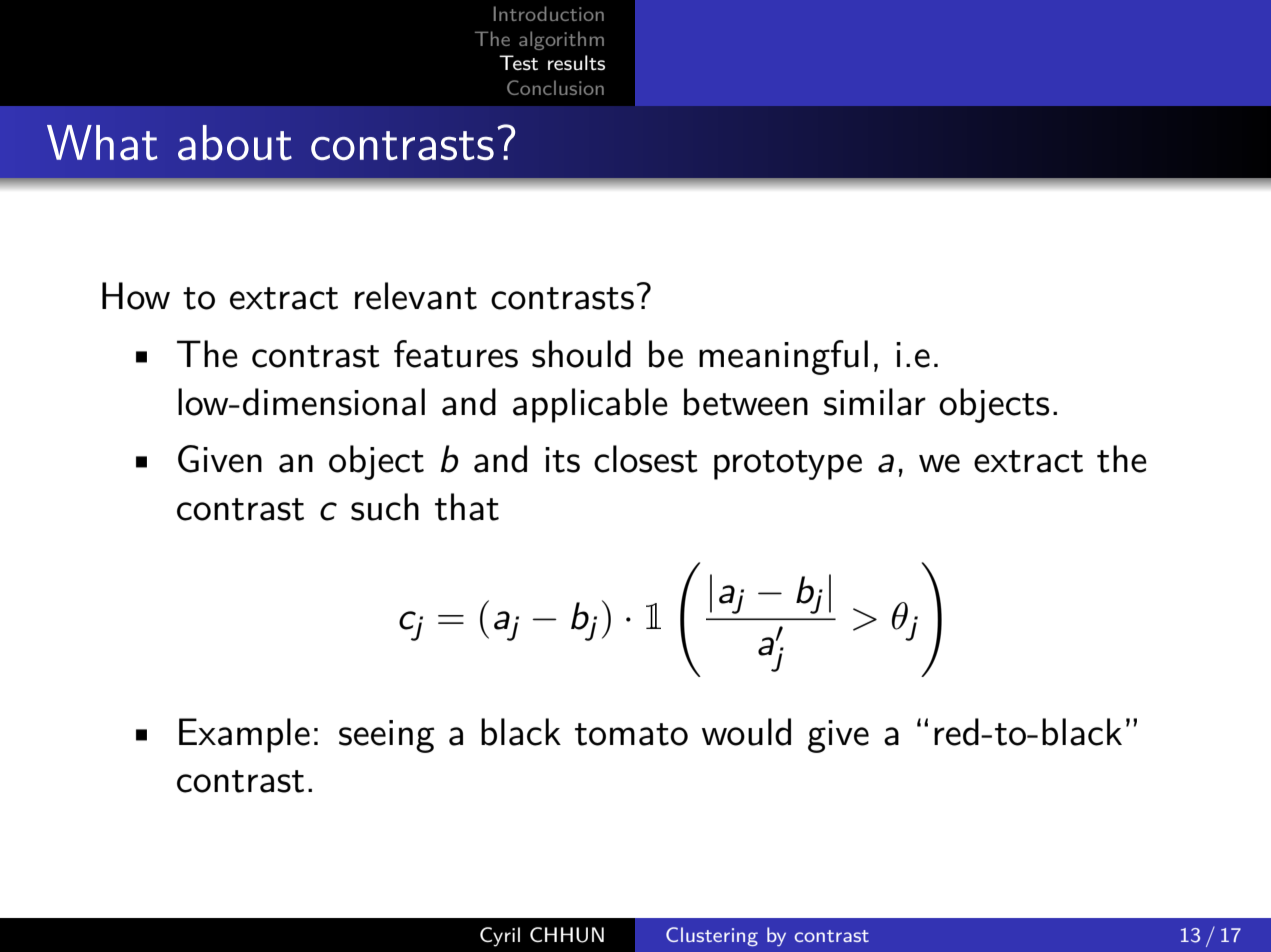 This screenshot has height=952, width=1271. Describe the element at coordinates (518, 63) in the screenshot. I see `Test` at that location.
